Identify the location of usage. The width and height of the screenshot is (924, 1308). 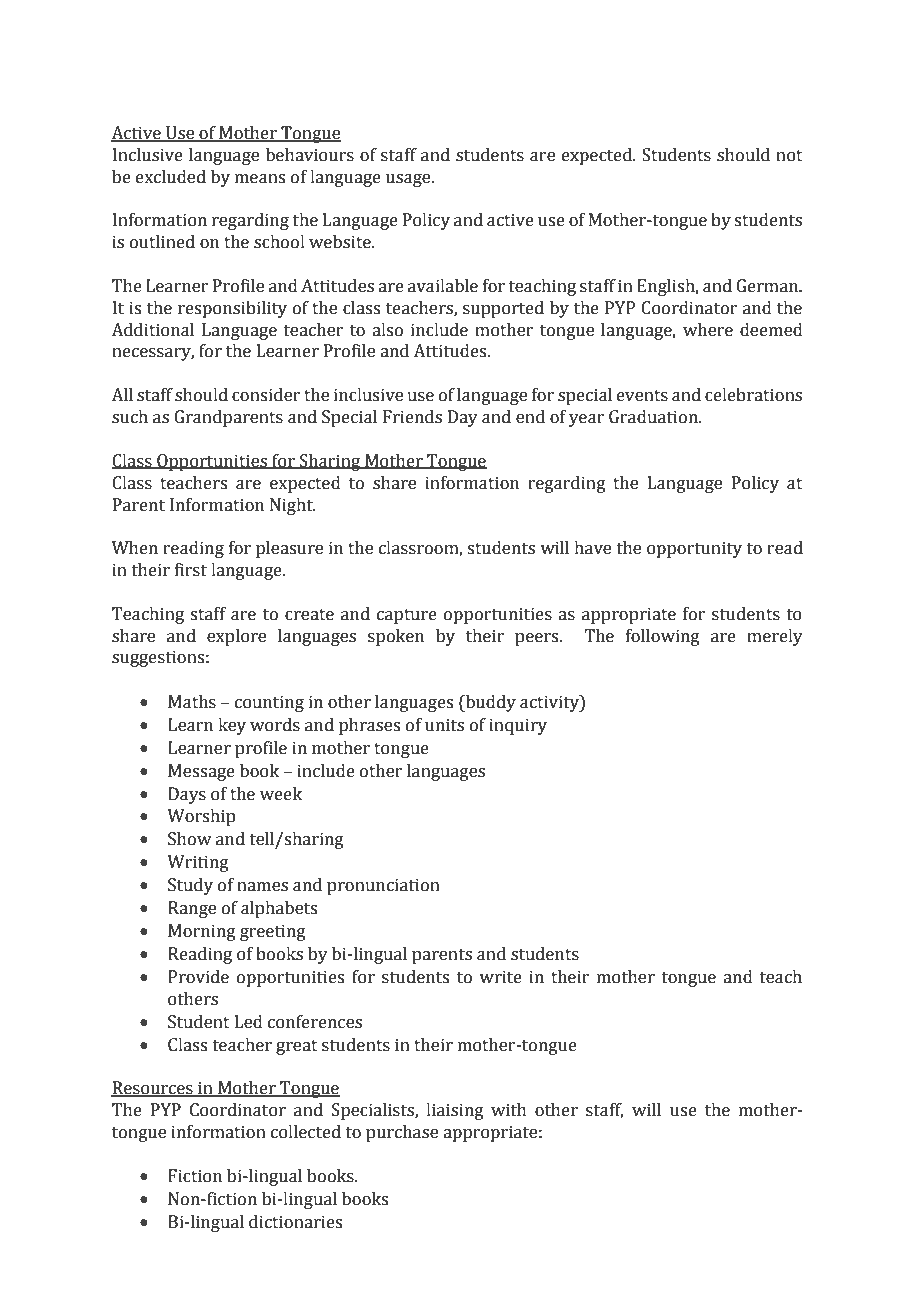
(409, 180).
